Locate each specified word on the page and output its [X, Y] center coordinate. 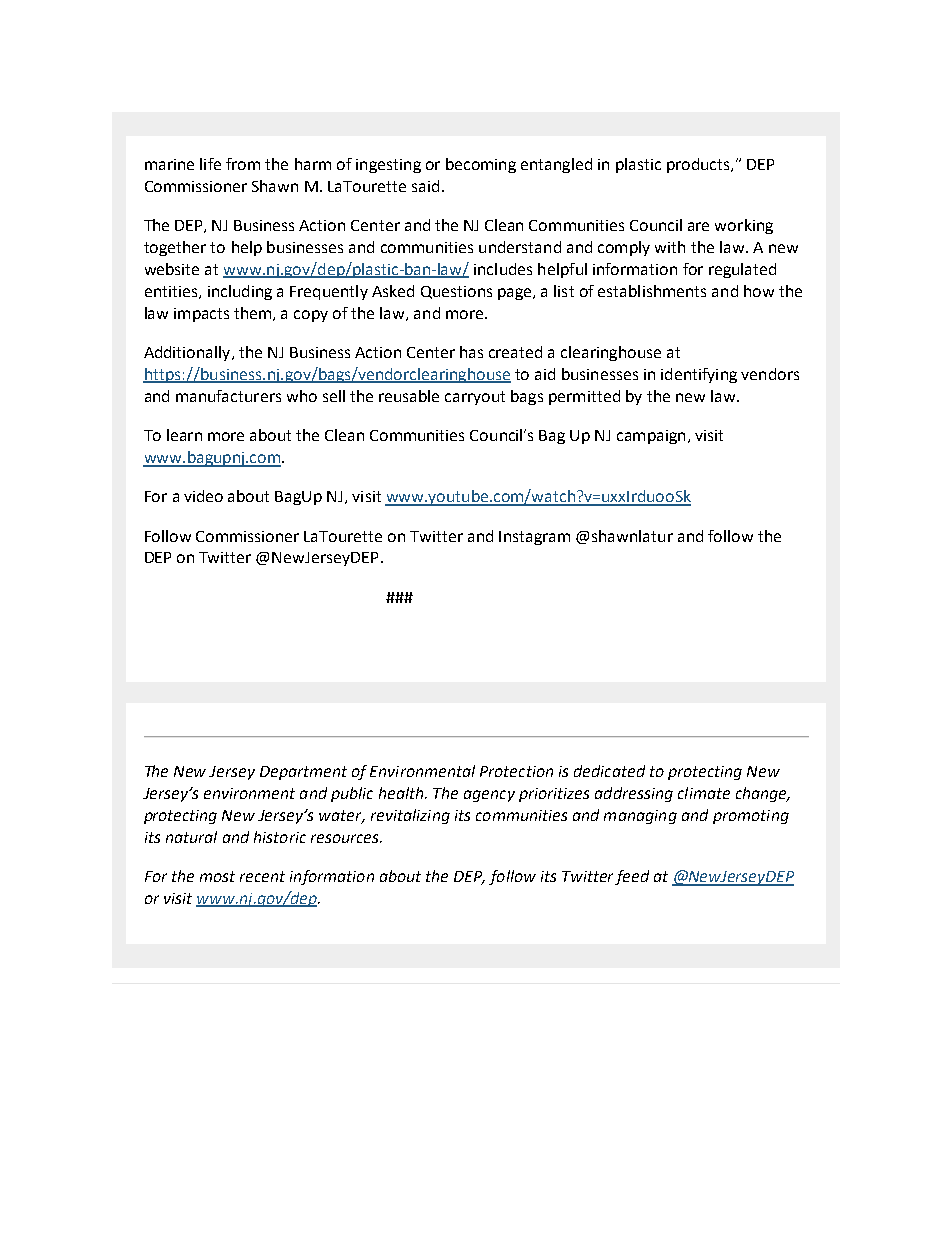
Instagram [534, 538]
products [699, 165]
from [243, 164]
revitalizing [410, 816]
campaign [651, 437]
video [203, 496]
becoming [481, 165]
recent [262, 876]
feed [632, 877]
